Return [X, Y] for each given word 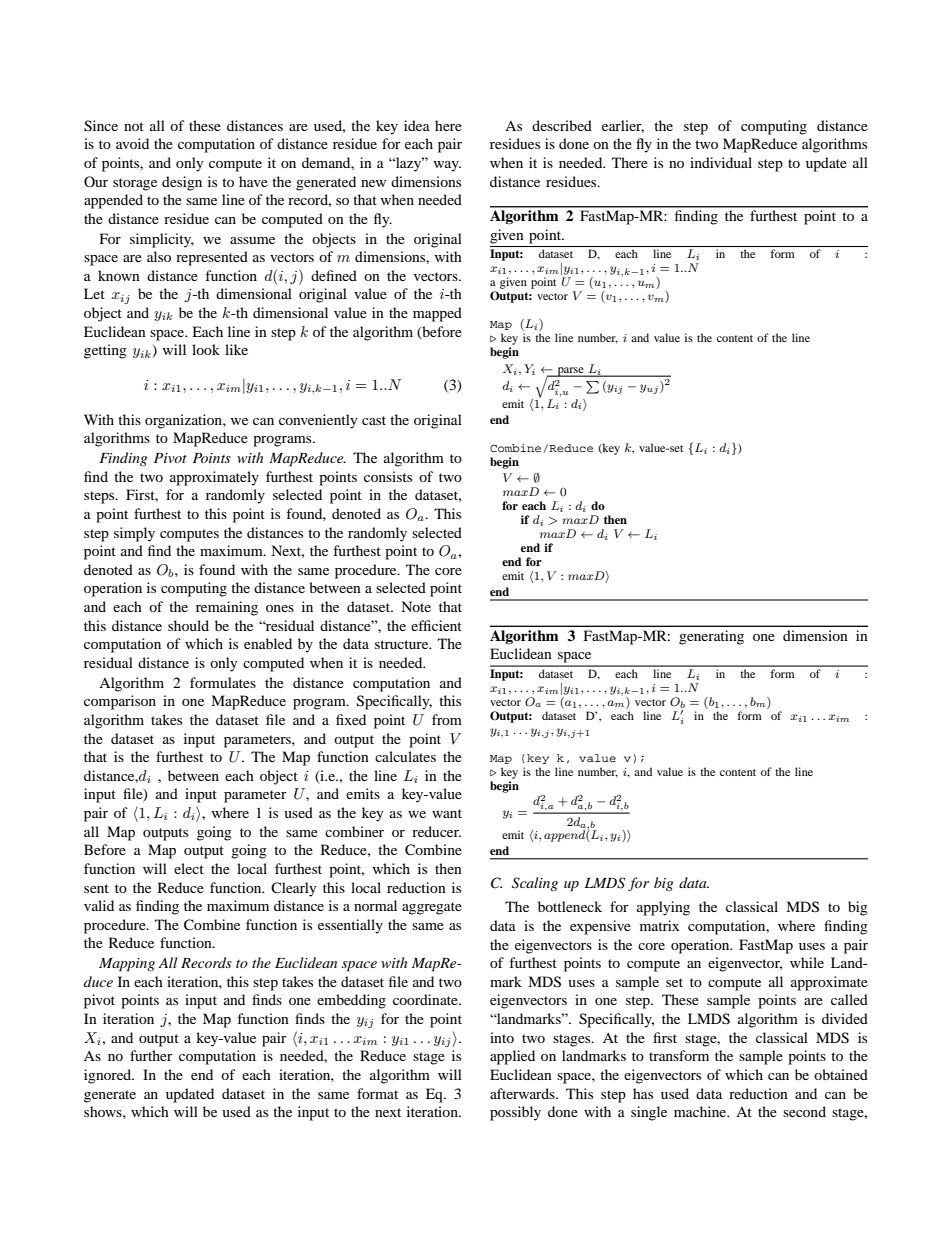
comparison [120, 702]
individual [721, 162]
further [151, 1055]
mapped [437, 314]
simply [134, 534]
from [447, 719]
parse [570, 372]
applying [663, 908]
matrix [659, 925]
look [206, 349]
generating [711, 637]
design [182, 183]
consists [388, 476]
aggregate [432, 908]
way [447, 166]
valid [99, 905]
